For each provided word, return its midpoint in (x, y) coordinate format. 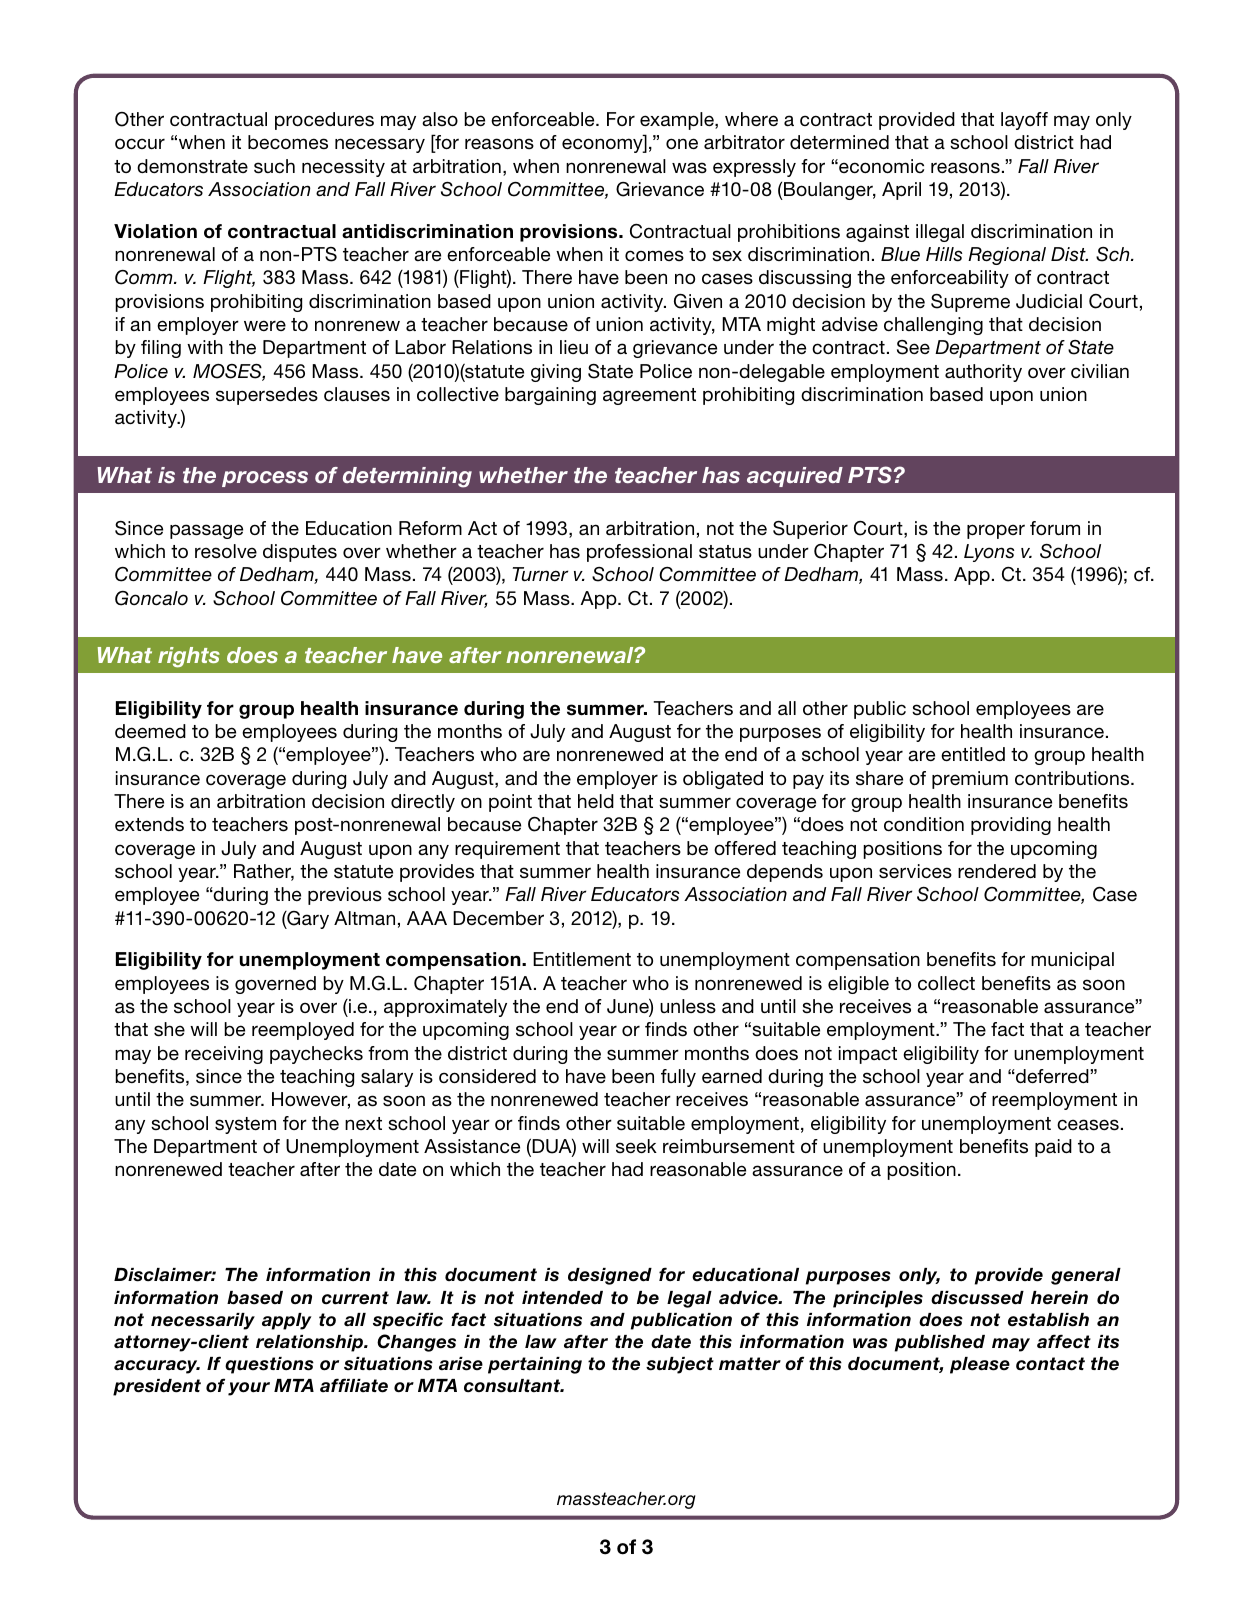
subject (680, 1365)
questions (269, 1365)
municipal (1072, 961)
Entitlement (582, 959)
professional (639, 553)
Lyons (989, 553)
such (274, 166)
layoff (1024, 121)
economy (603, 145)
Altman (364, 918)
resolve (226, 551)
